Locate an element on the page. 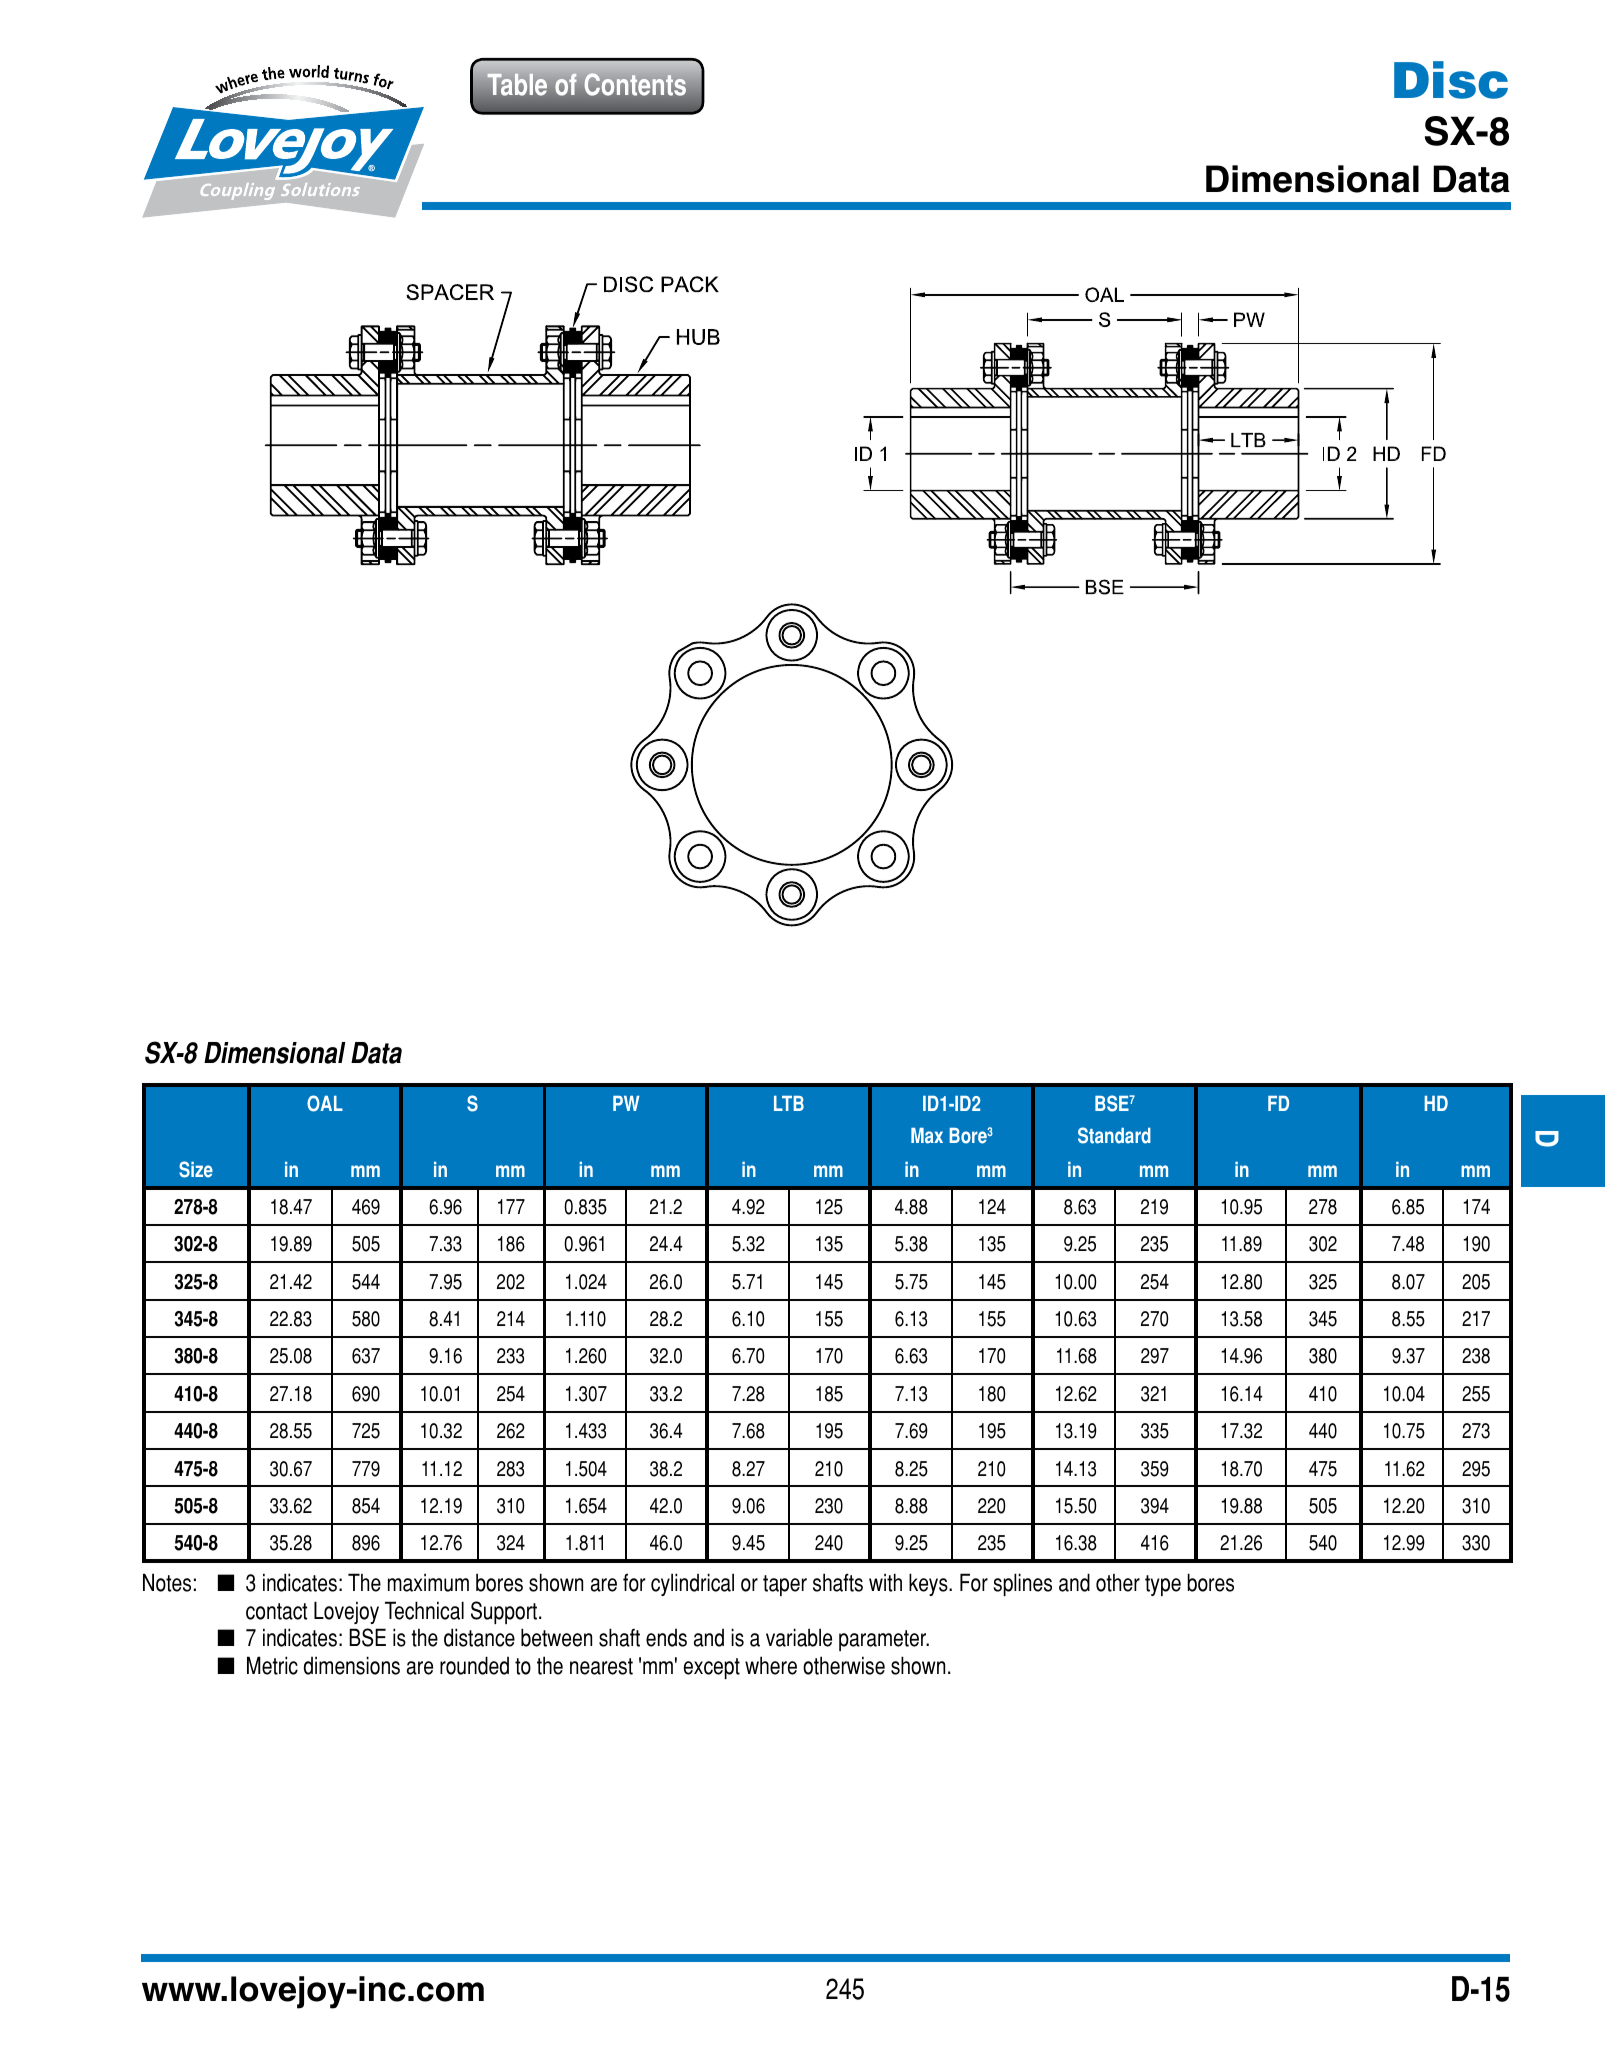 This document has height=2054, width=1605. Size is located at coordinates (196, 1169).
